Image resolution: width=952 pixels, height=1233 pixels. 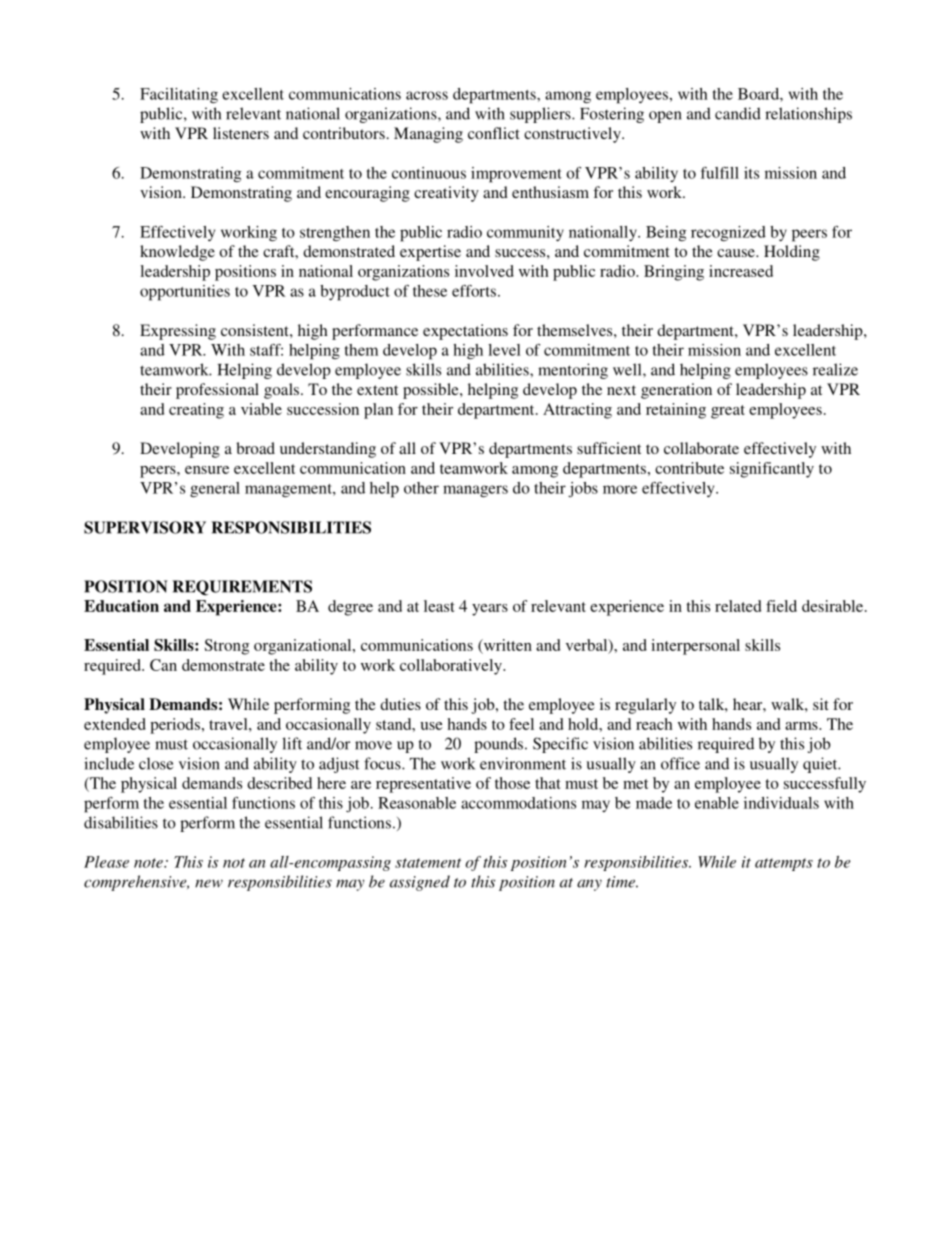 I want to click on significantly, so click(x=772, y=470).
